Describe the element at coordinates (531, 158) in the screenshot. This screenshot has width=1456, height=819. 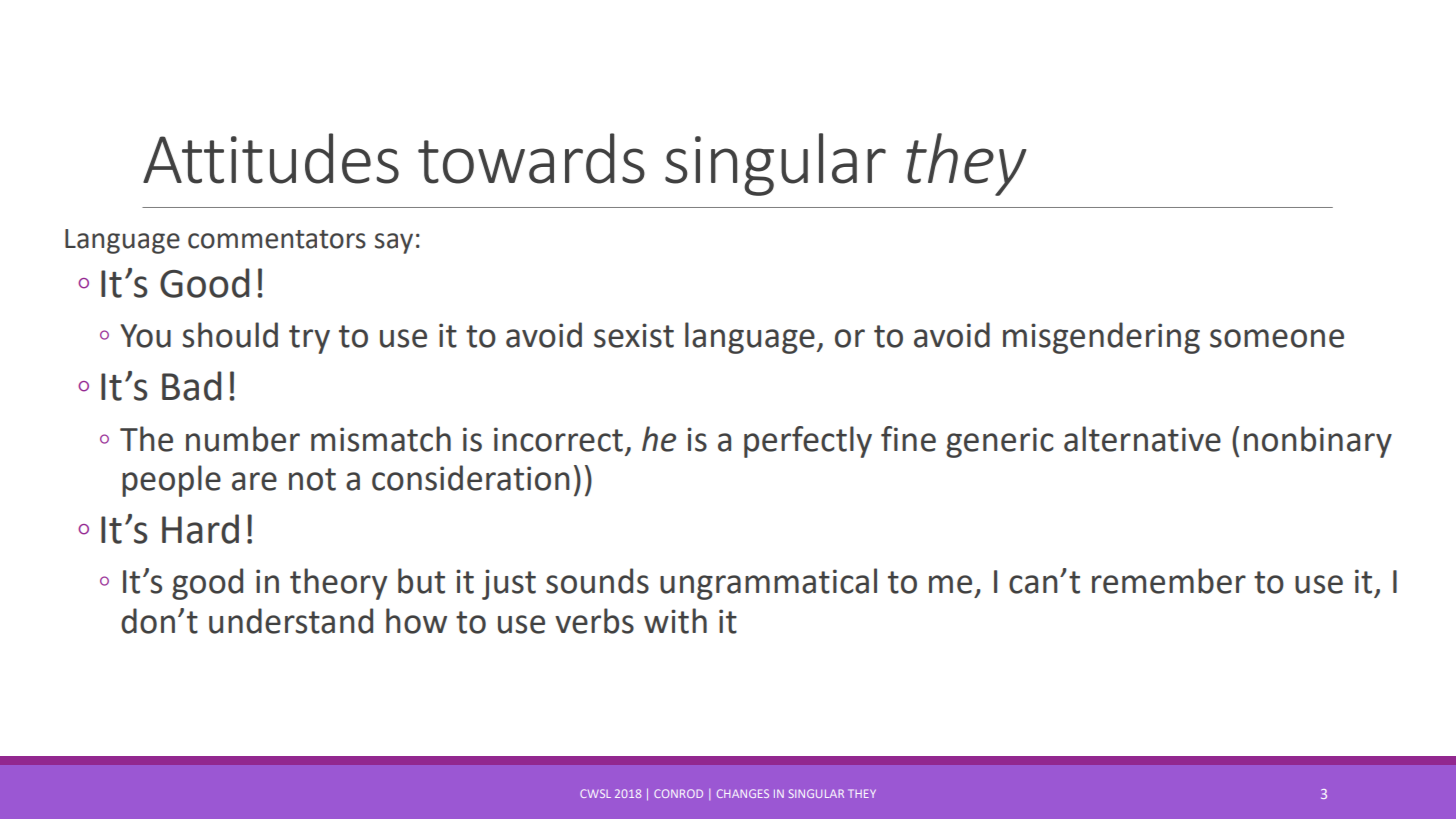
I see `towards` at that location.
